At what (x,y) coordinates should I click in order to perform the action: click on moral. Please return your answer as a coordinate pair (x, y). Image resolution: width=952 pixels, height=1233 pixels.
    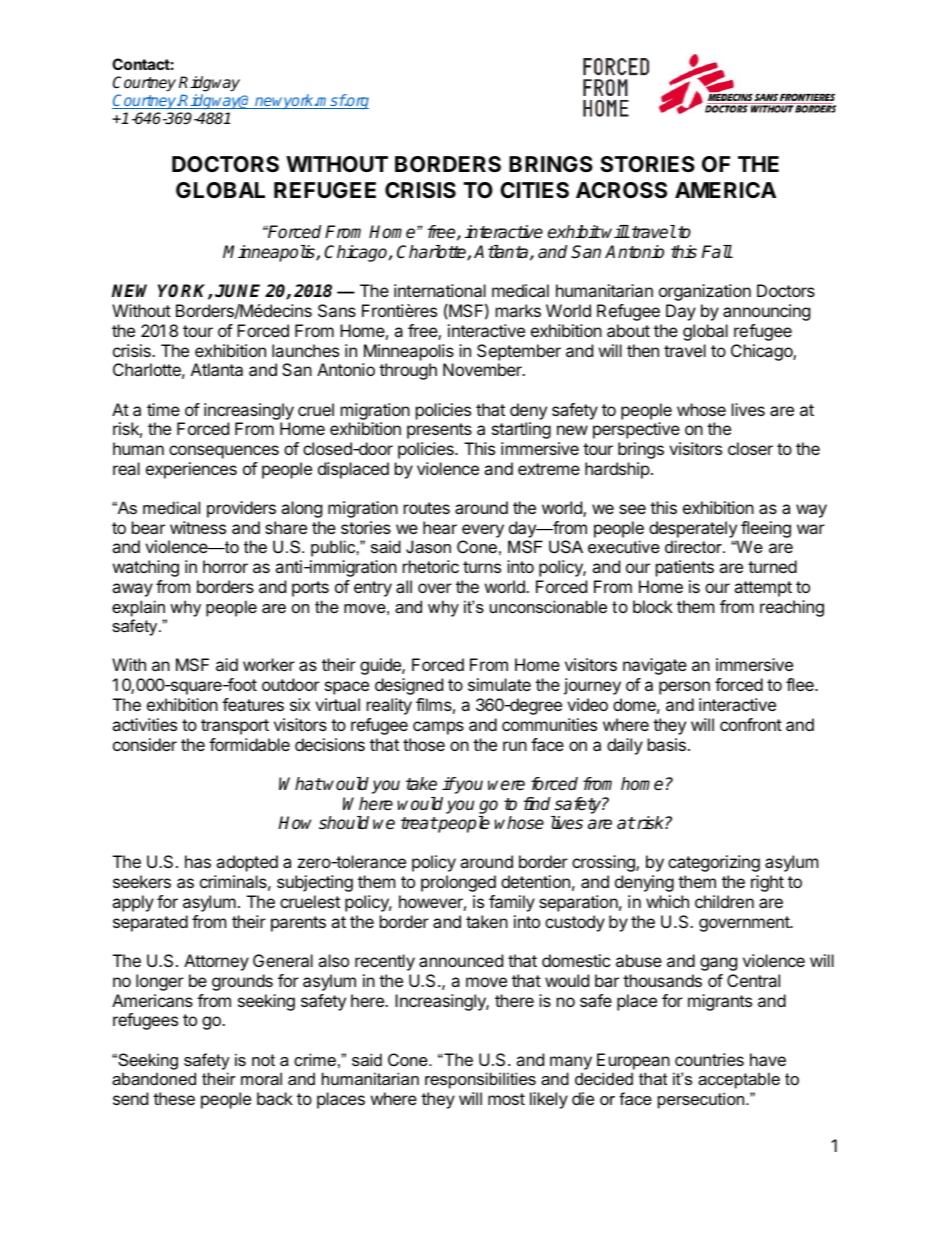
    Looking at the image, I should click on (261, 1078).
